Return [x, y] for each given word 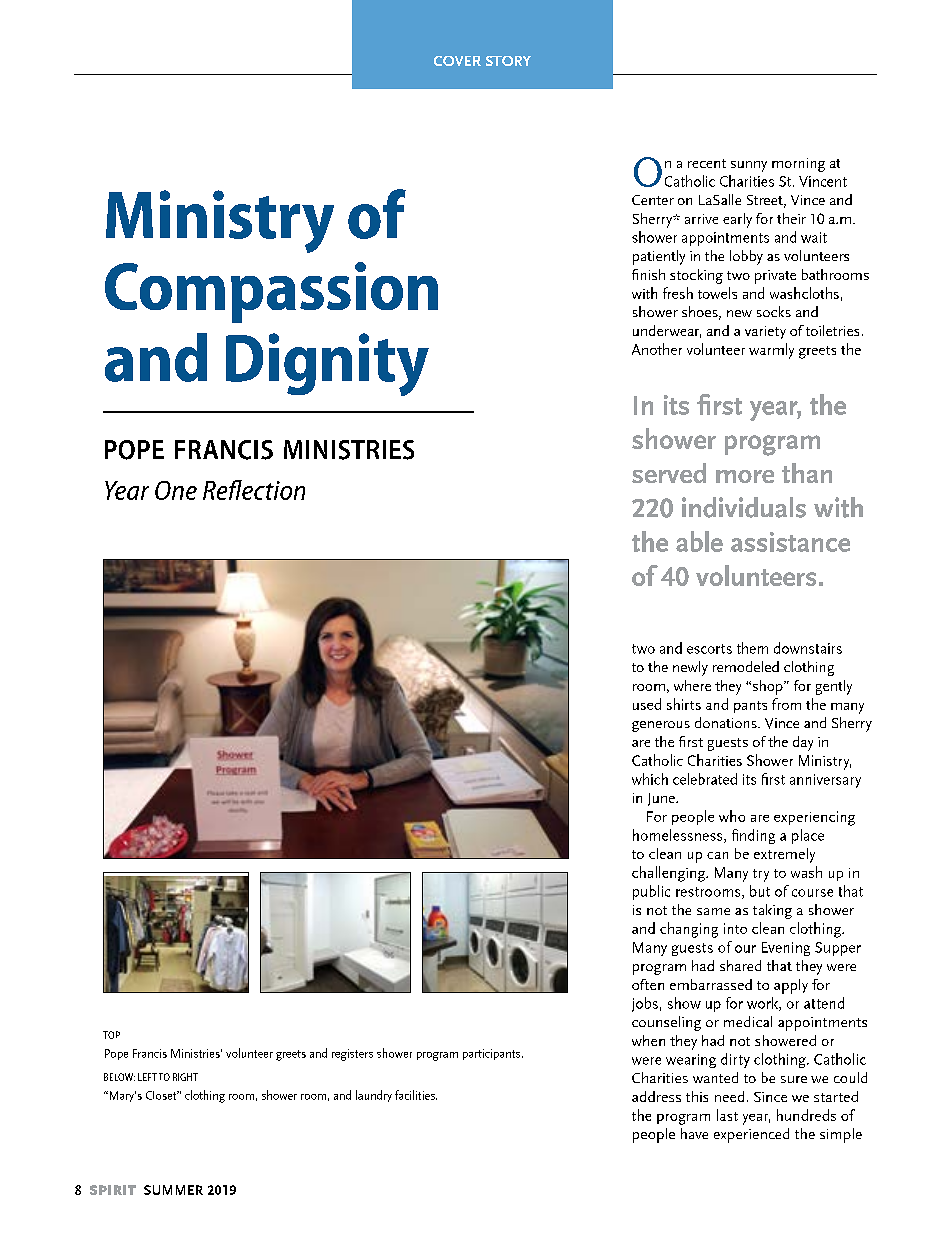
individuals [744, 507]
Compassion [271, 292]
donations [727, 722]
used [647, 704]
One [176, 490]
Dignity [327, 364]
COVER [457, 61]
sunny [749, 166]
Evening [786, 949]
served [669, 473]
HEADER [457, 61]
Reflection [254, 490]
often [648, 984]
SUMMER [173, 1190]
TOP [111, 1035]
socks [774, 311]
